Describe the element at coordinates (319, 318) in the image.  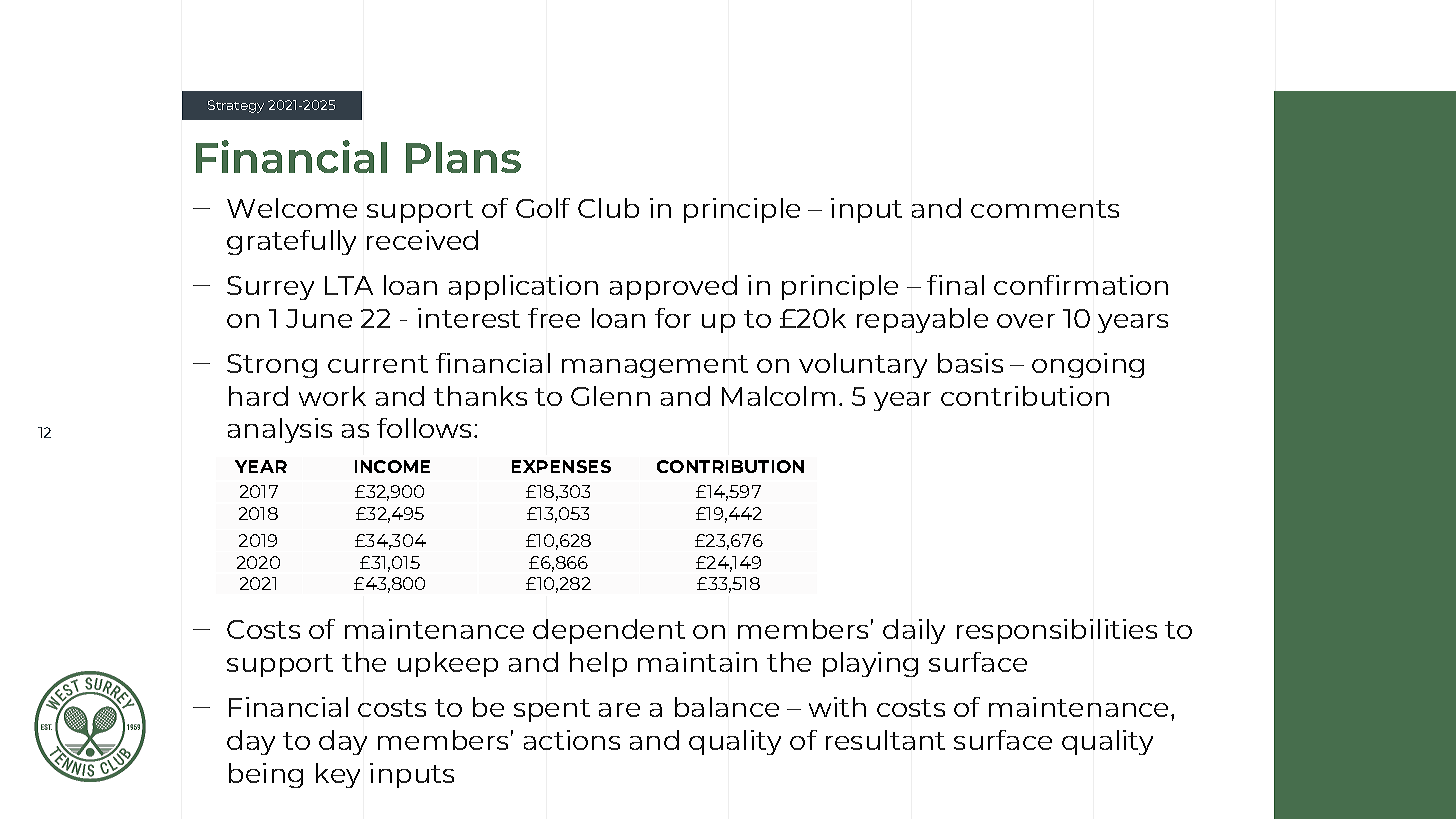
I see `June` at that location.
